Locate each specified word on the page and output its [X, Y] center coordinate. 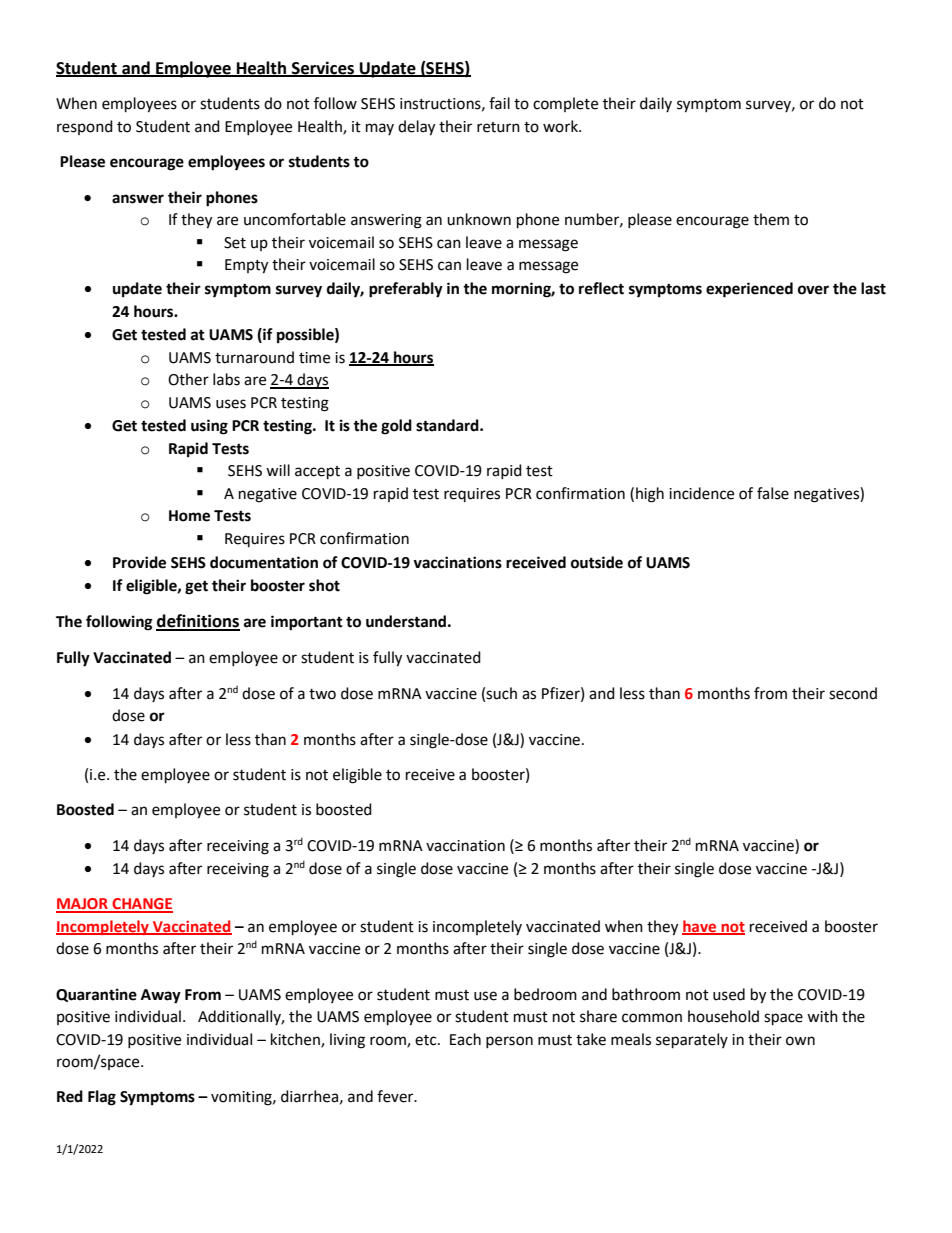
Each [465, 1039]
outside [597, 562]
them [771, 219]
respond [85, 127]
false [773, 493]
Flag [102, 1098]
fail [499, 103]
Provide [139, 562]
